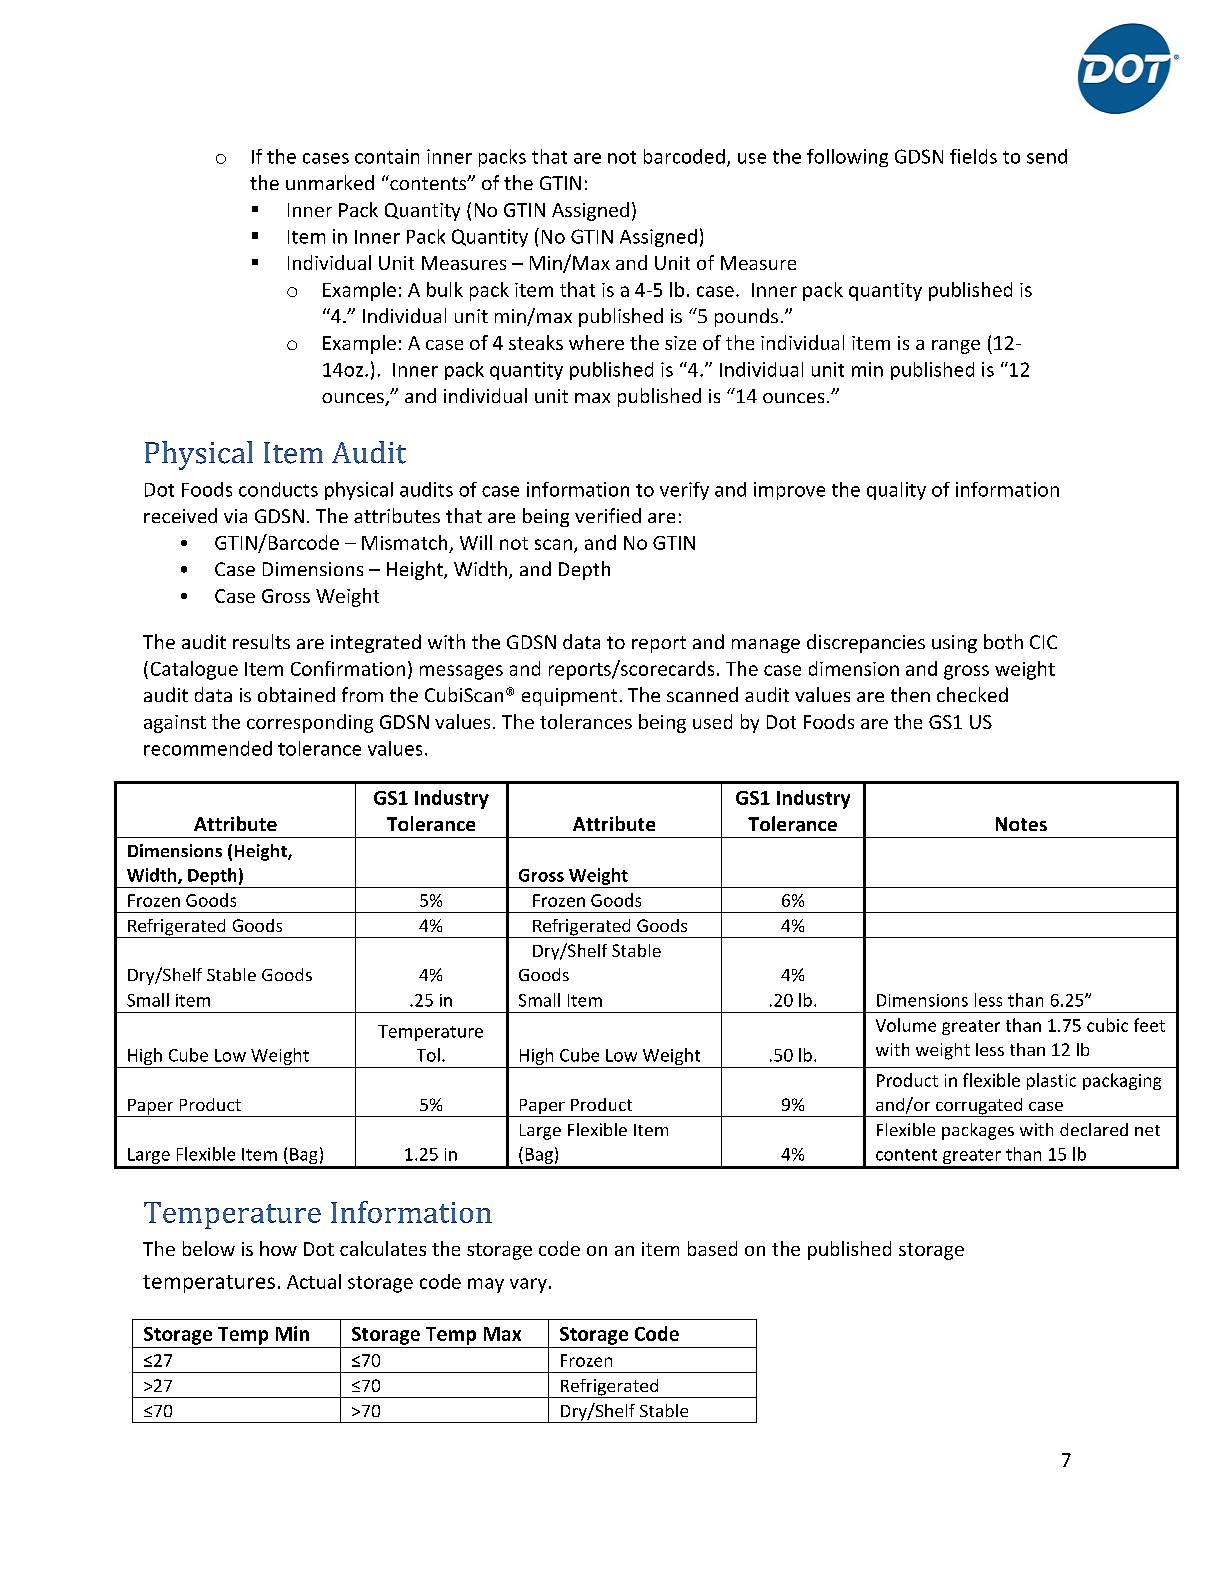 The image size is (1214, 1571). I want to click on quality, so click(896, 491).
